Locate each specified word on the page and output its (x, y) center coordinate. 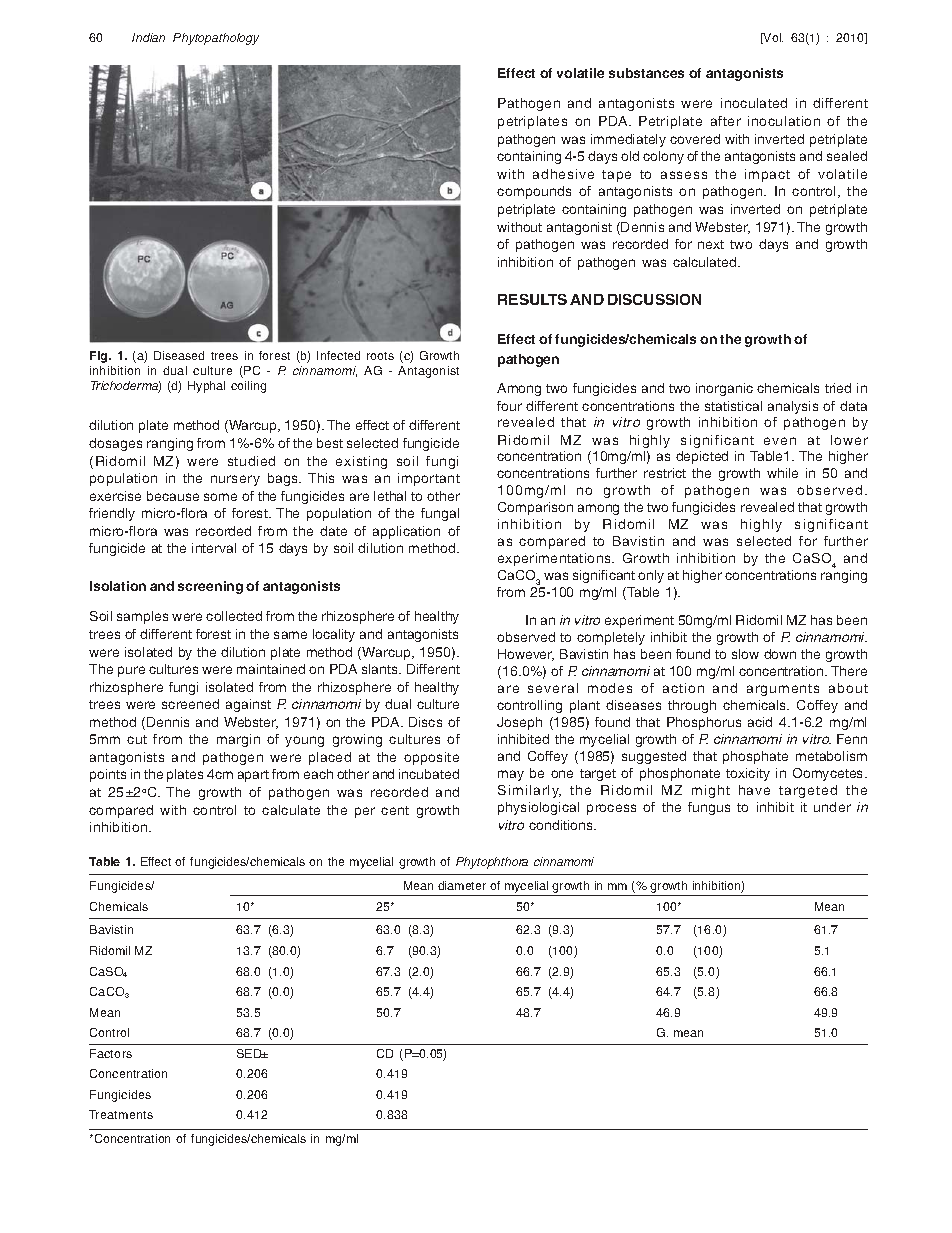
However (526, 655)
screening (210, 587)
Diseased (179, 355)
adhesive (563, 174)
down (780, 654)
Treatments (121, 1114)
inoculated (754, 103)
